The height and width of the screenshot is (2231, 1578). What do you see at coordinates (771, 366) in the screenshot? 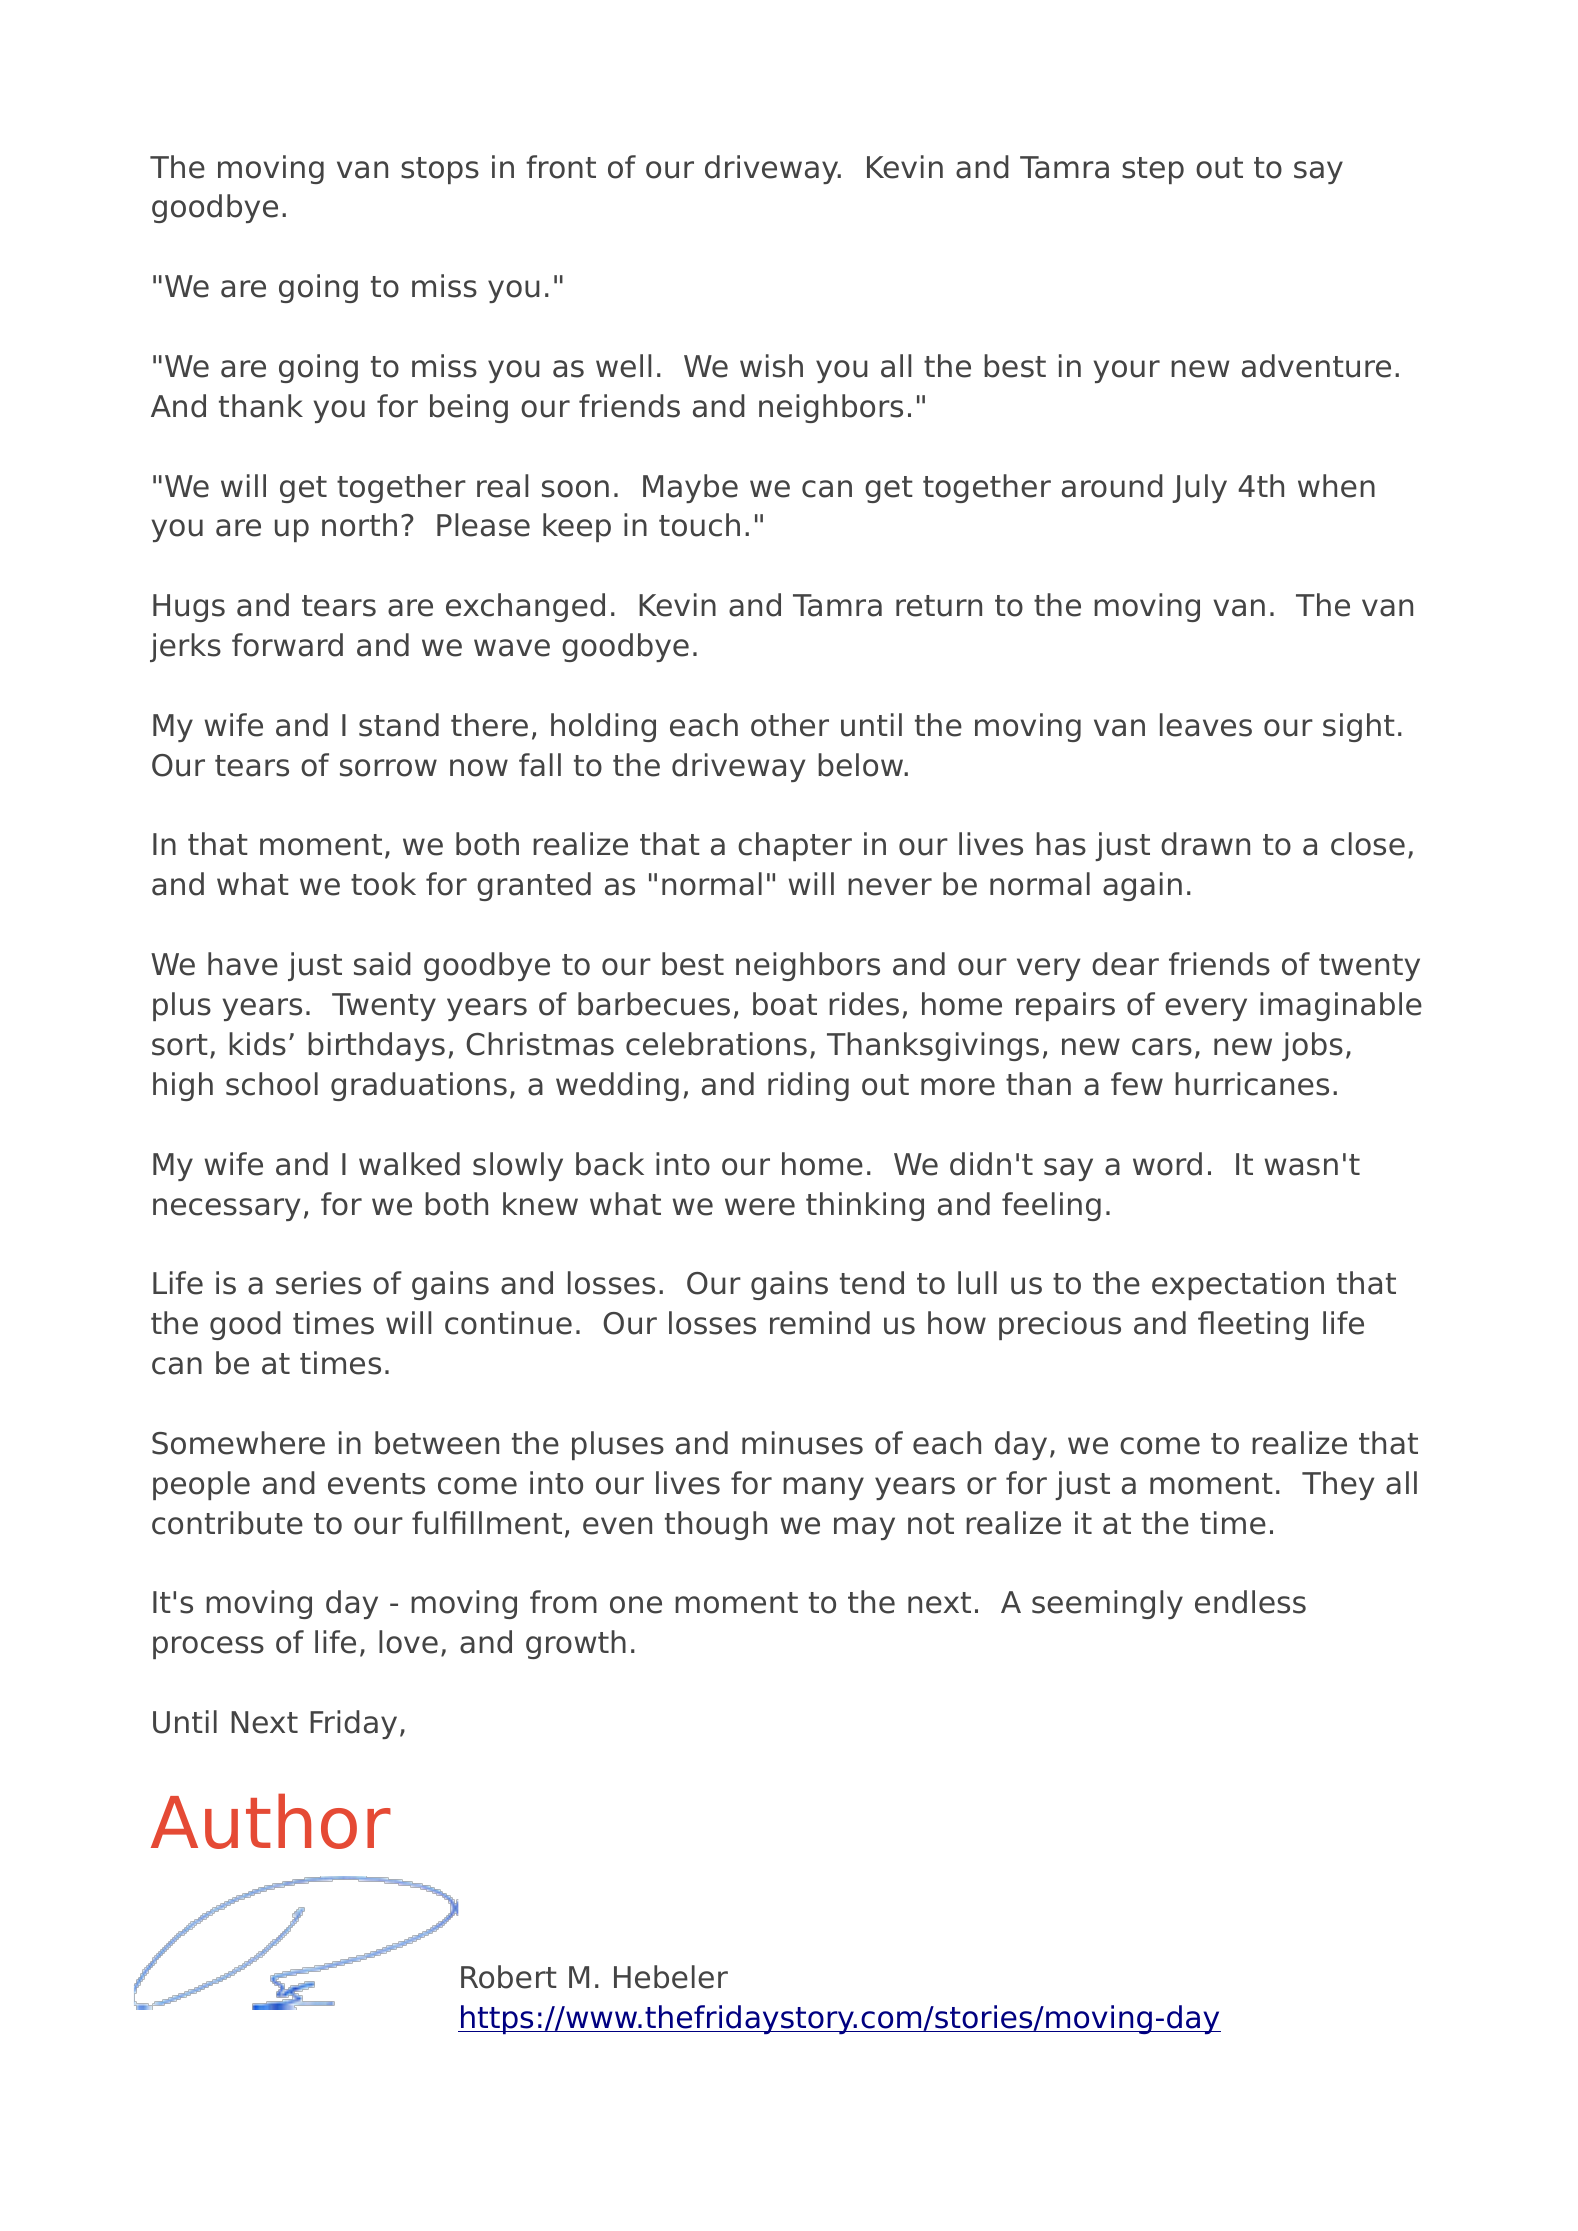
I see `wish` at bounding box center [771, 366].
